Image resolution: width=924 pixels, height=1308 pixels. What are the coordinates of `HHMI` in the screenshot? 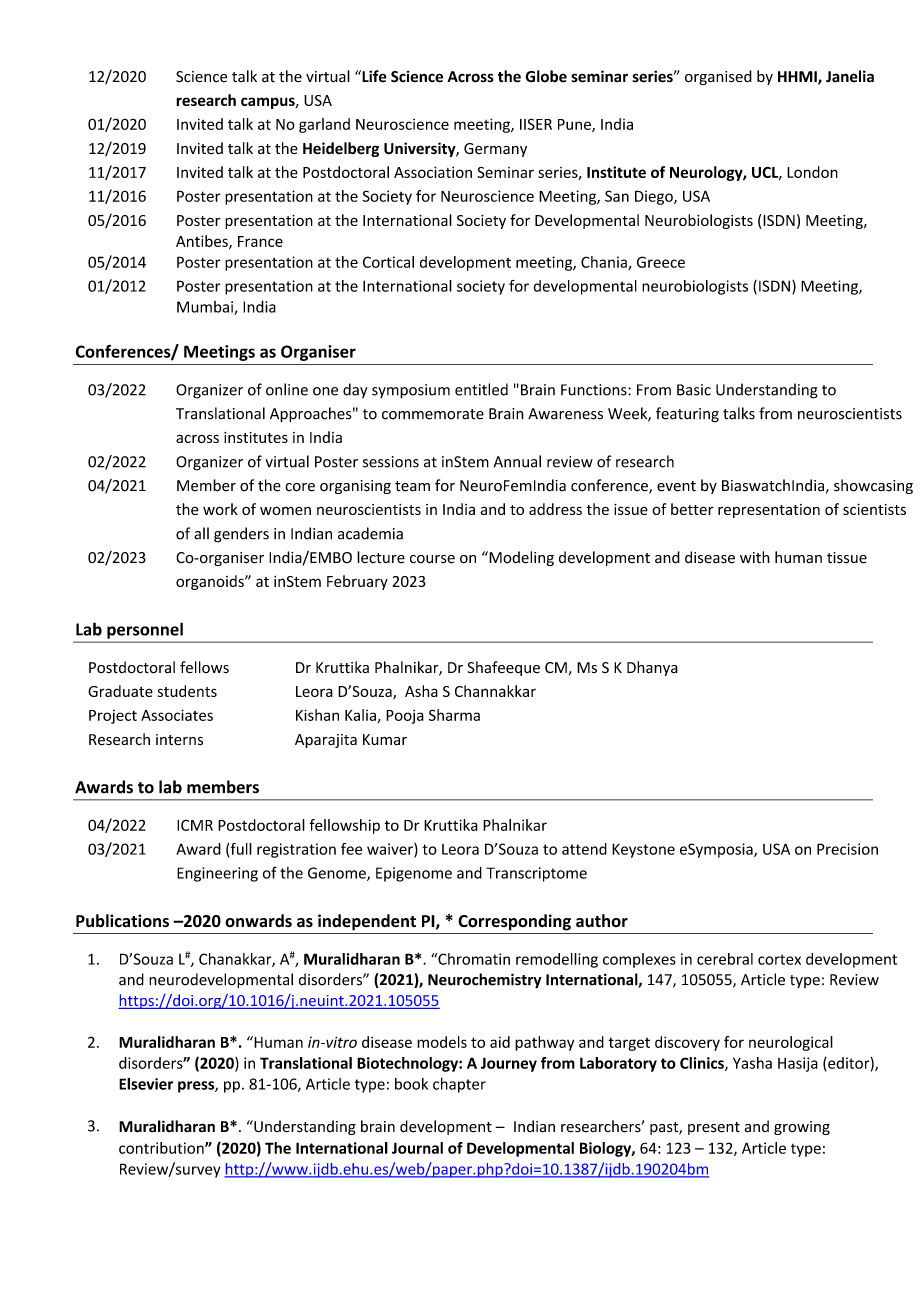 It's located at (798, 78).
